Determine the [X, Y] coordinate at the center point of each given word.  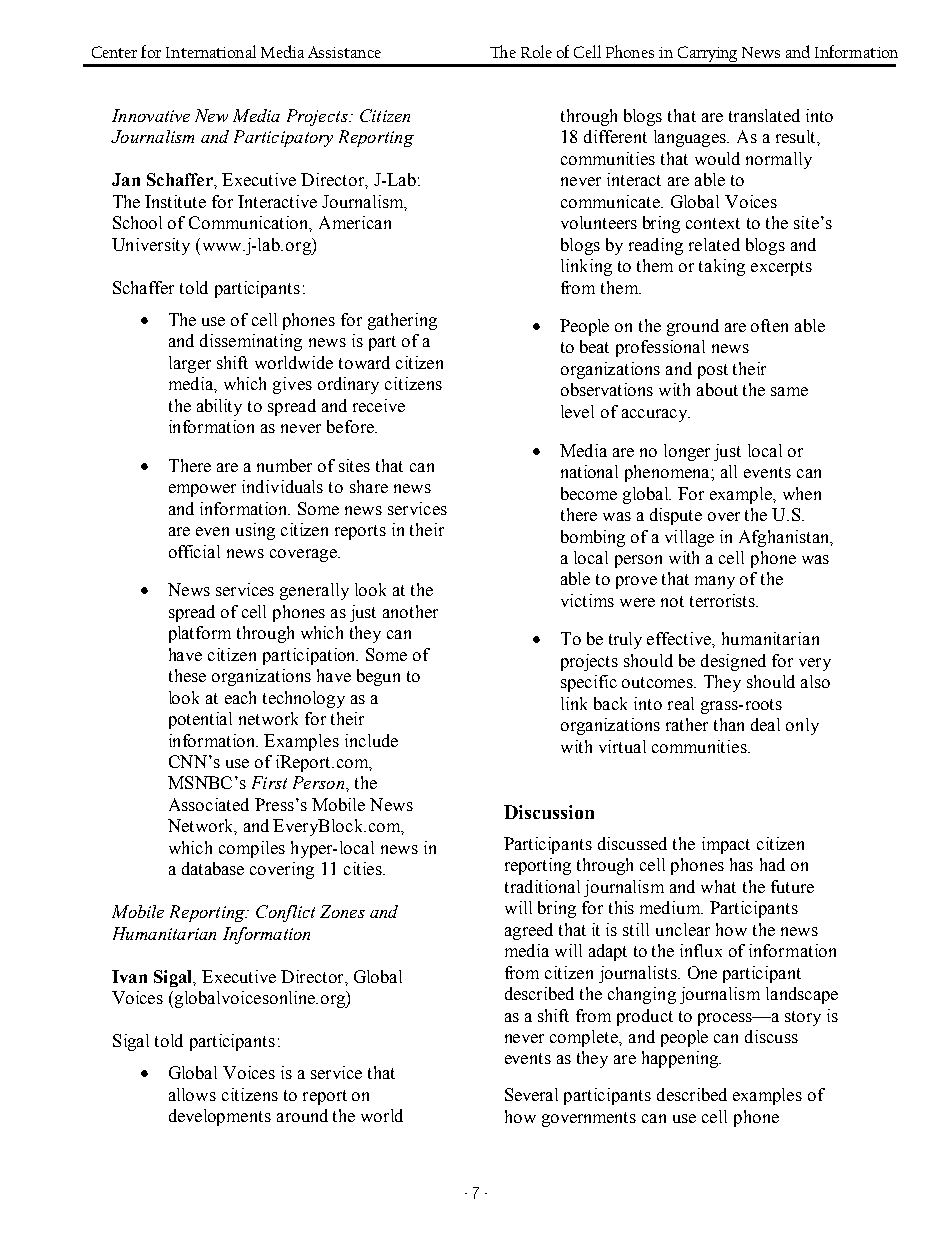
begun [378, 677]
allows [192, 1094]
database [213, 868]
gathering [402, 321]
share [369, 486]
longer [687, 452]
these [187, 675]
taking [722, 267]
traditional [542, 886]
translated [764, 115]
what [718, 886]
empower [202, 490]
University [151, 246]
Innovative [151, 115]
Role [536, 51]
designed [733, 662]
